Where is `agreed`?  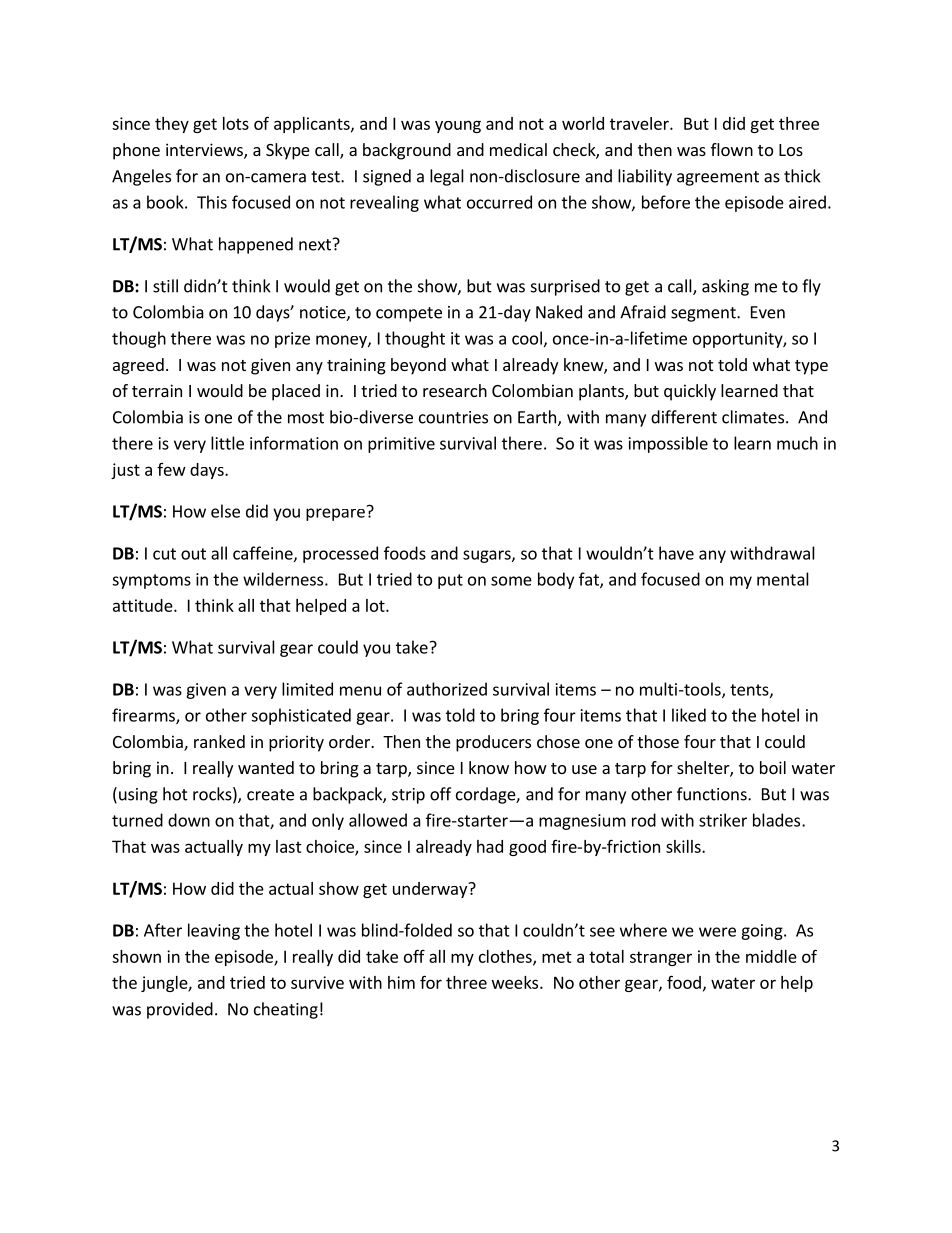
agreed is located at coordinates (138, 366).
